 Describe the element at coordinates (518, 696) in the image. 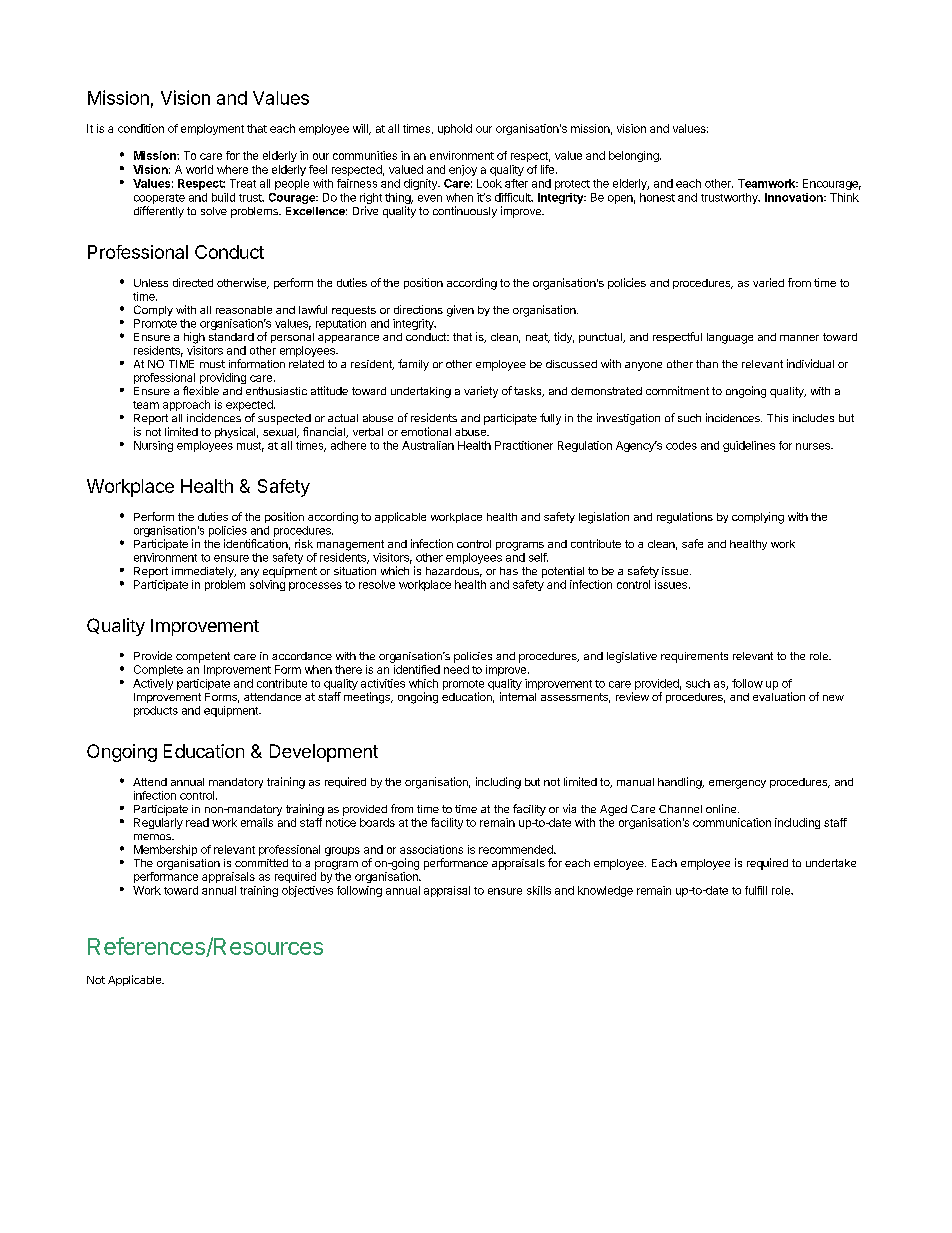

I see `internal` at that location.
